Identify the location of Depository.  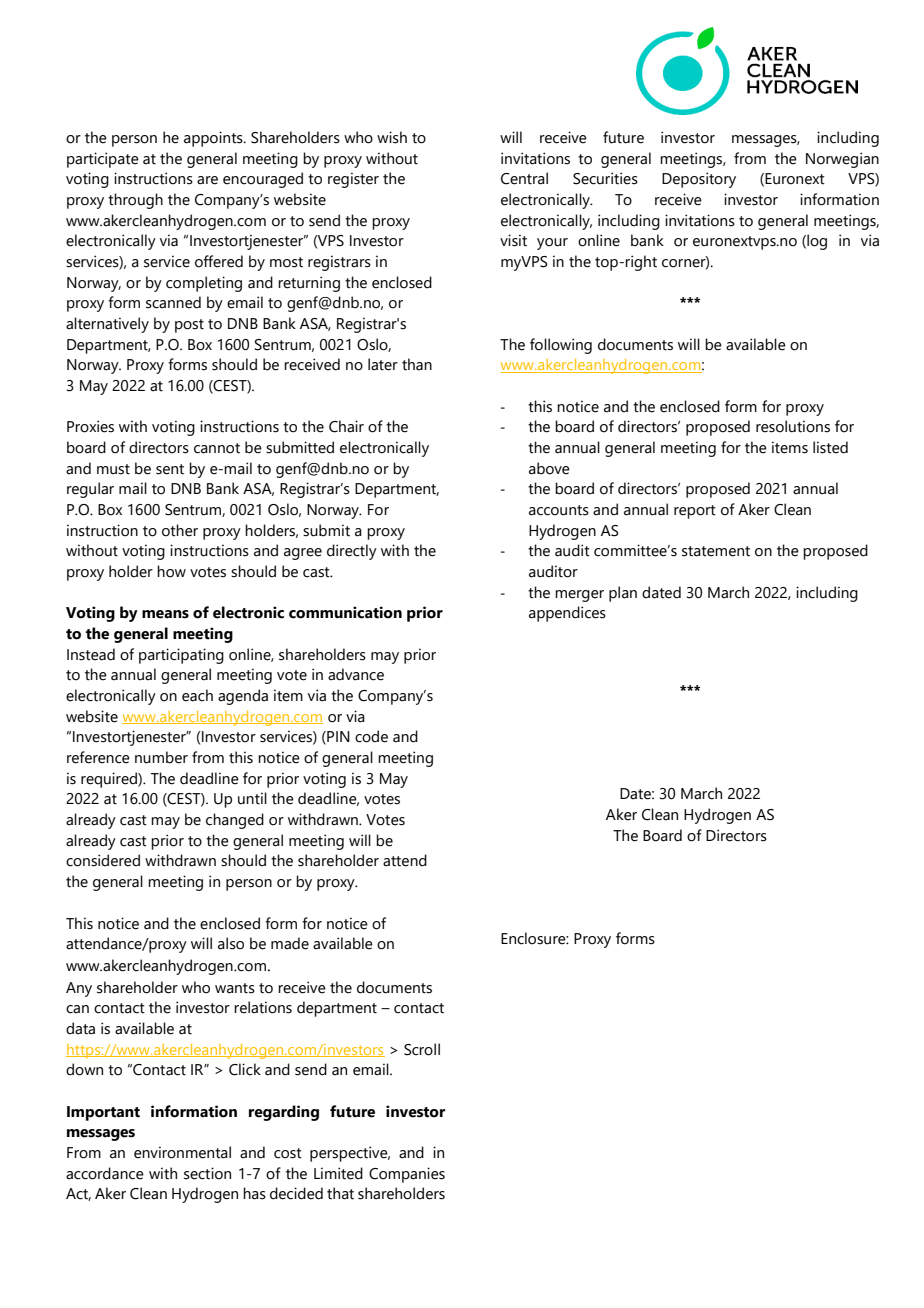
(699, 180).
